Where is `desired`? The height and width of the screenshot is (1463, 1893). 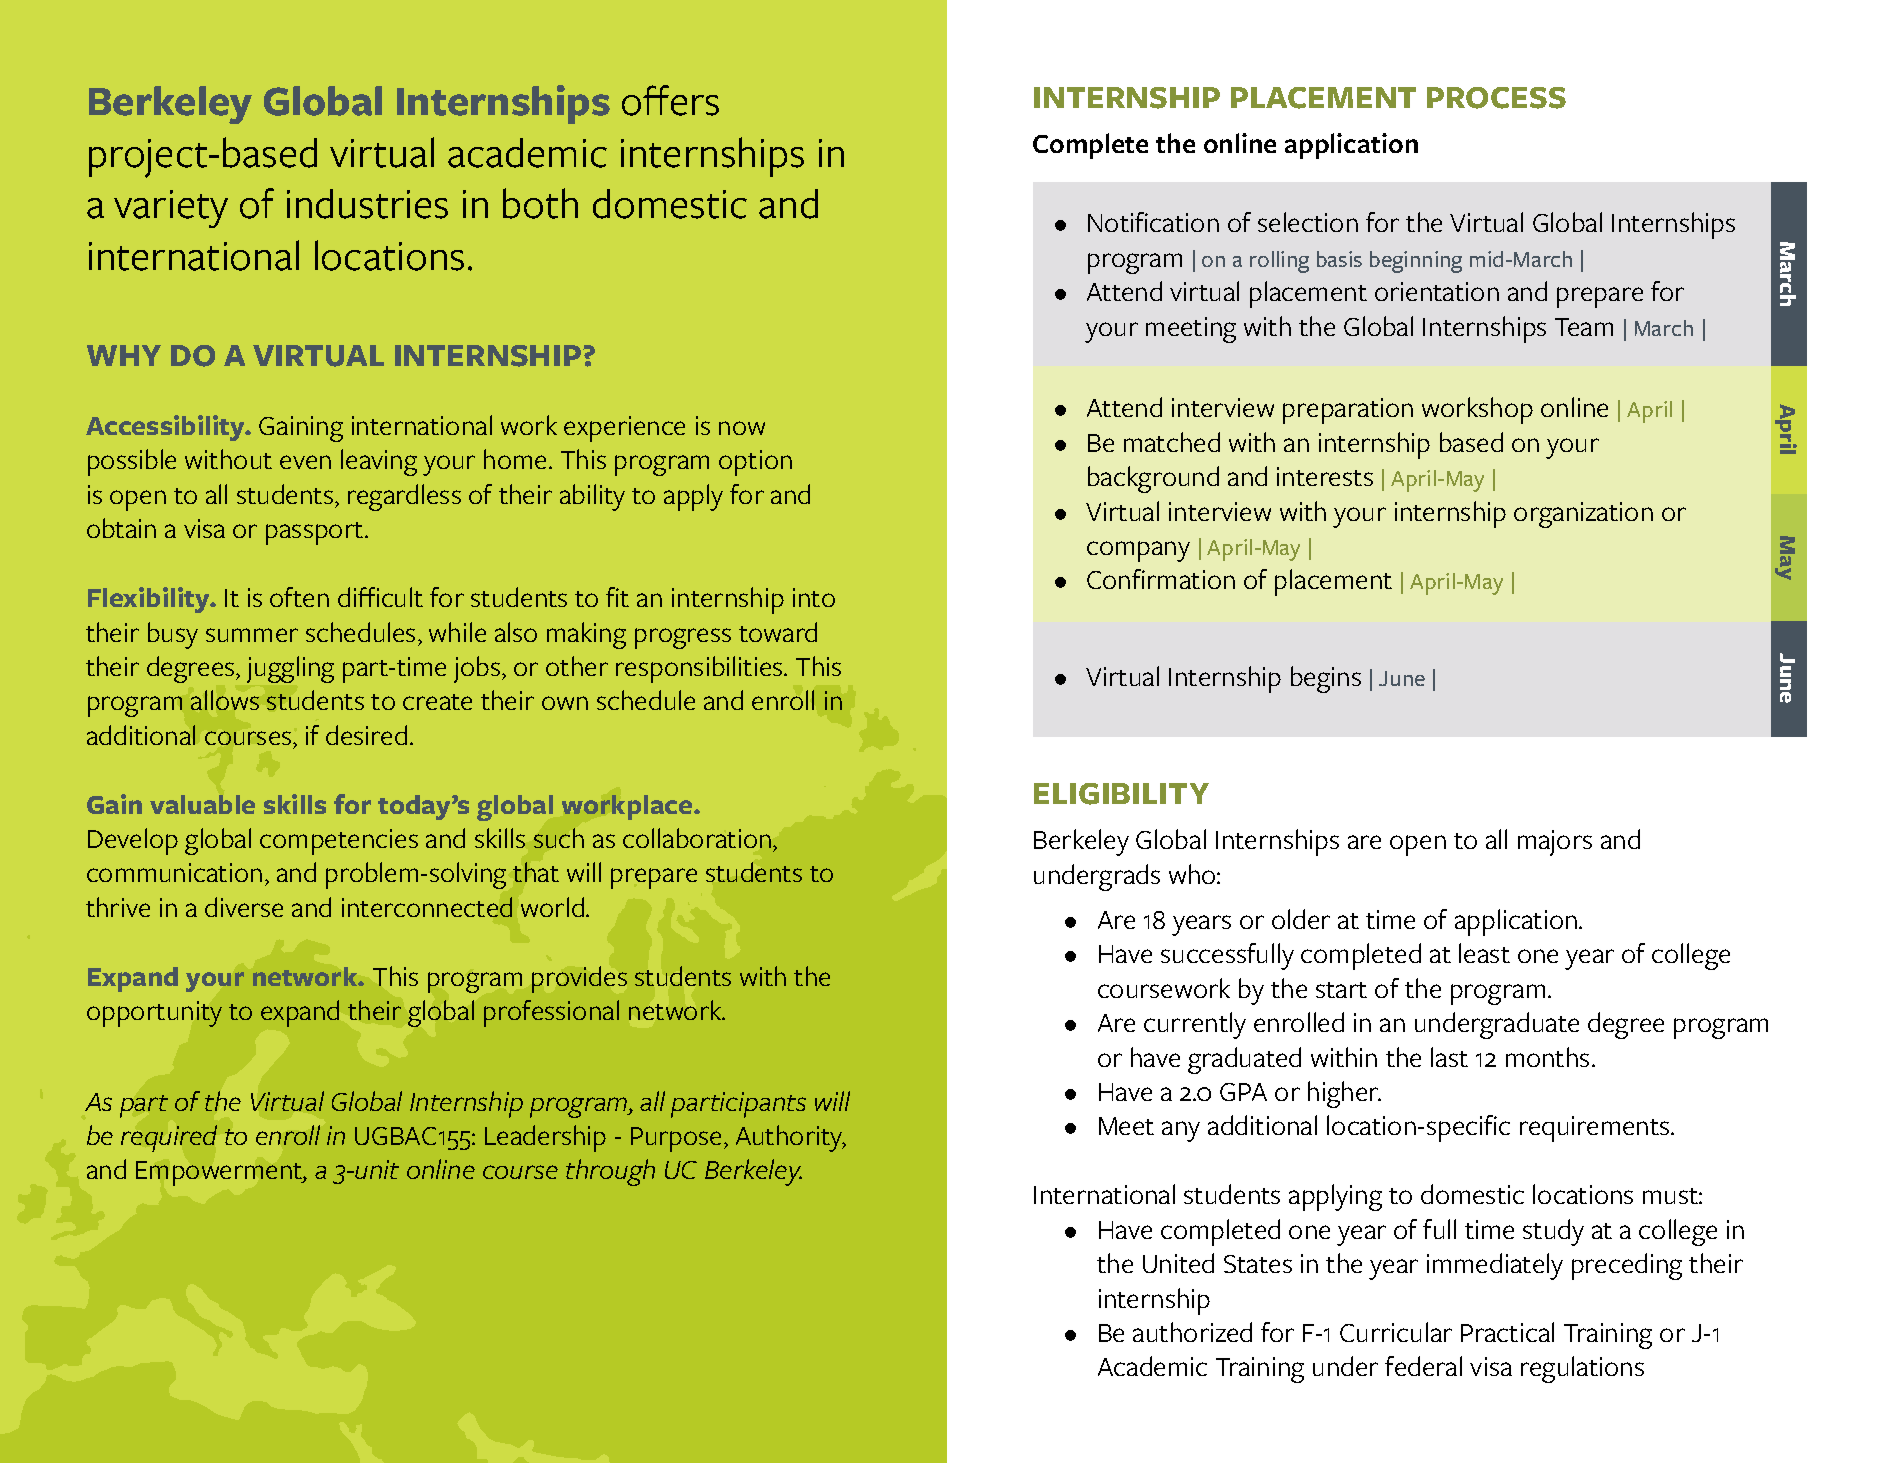
desired is located at coordinates (366, 735).
